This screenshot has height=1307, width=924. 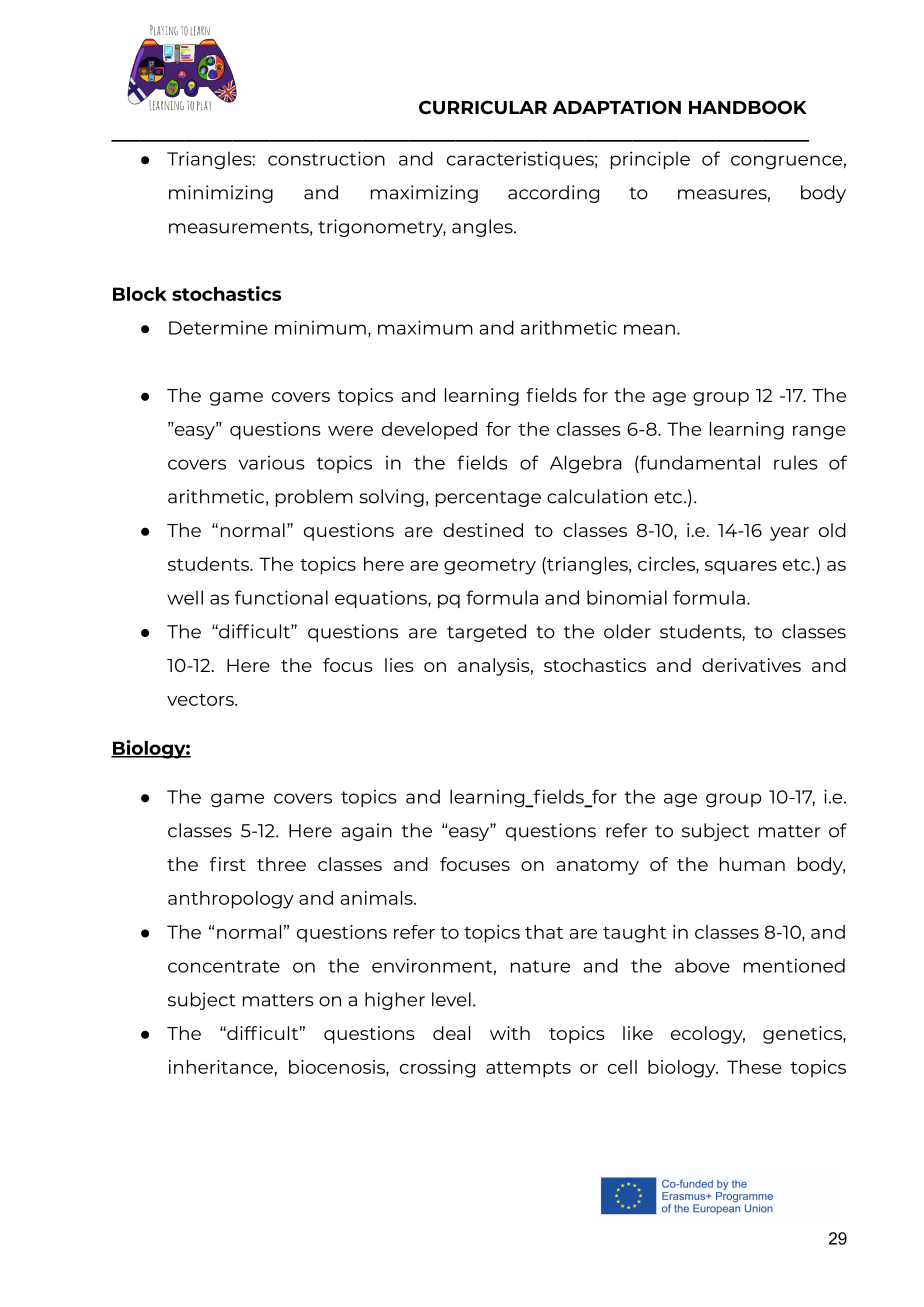 I want to click on well, so click(x=185, y=597).
